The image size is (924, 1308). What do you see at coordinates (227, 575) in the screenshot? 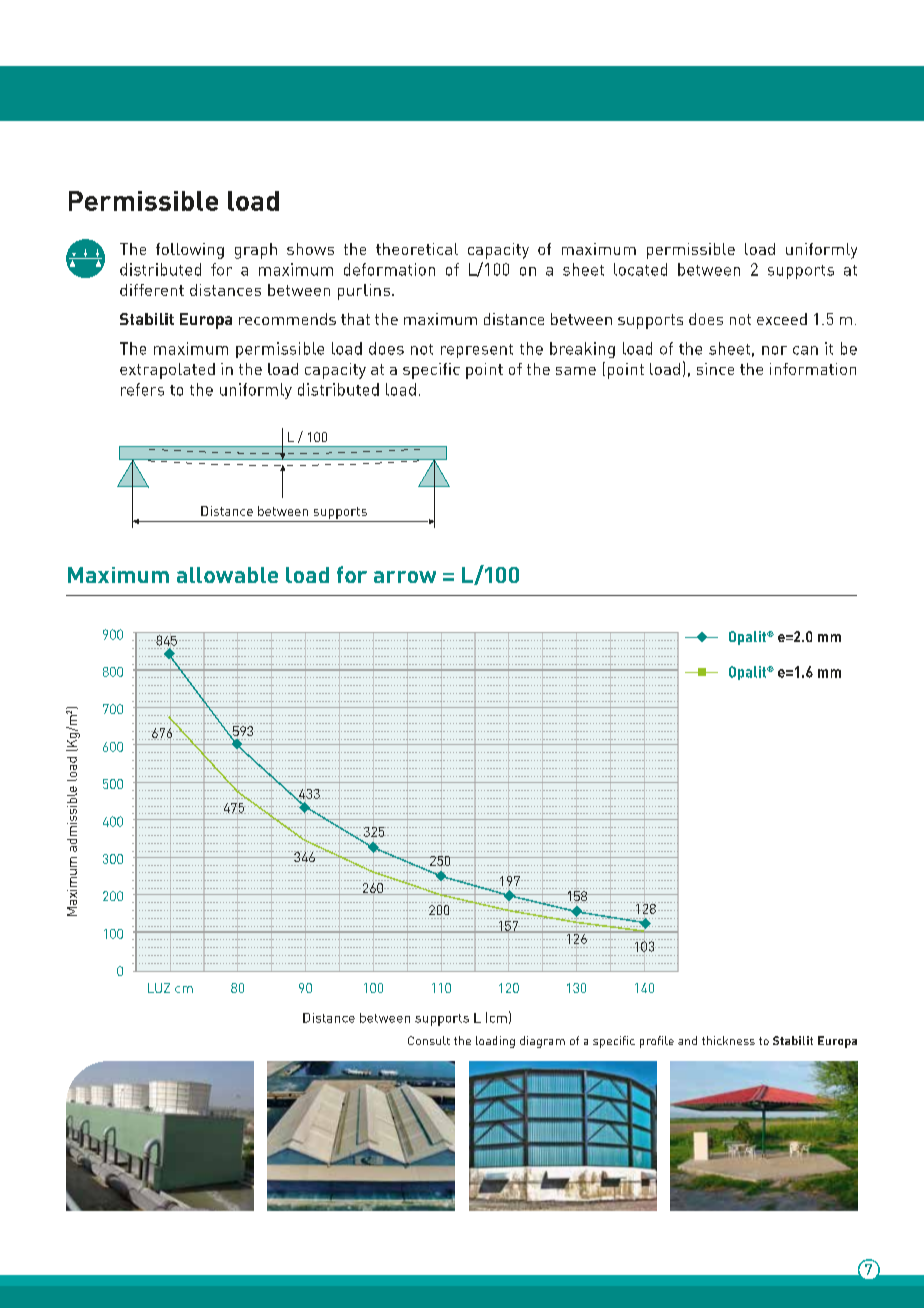
I see `allowable` at bounding box center [227, 575].
